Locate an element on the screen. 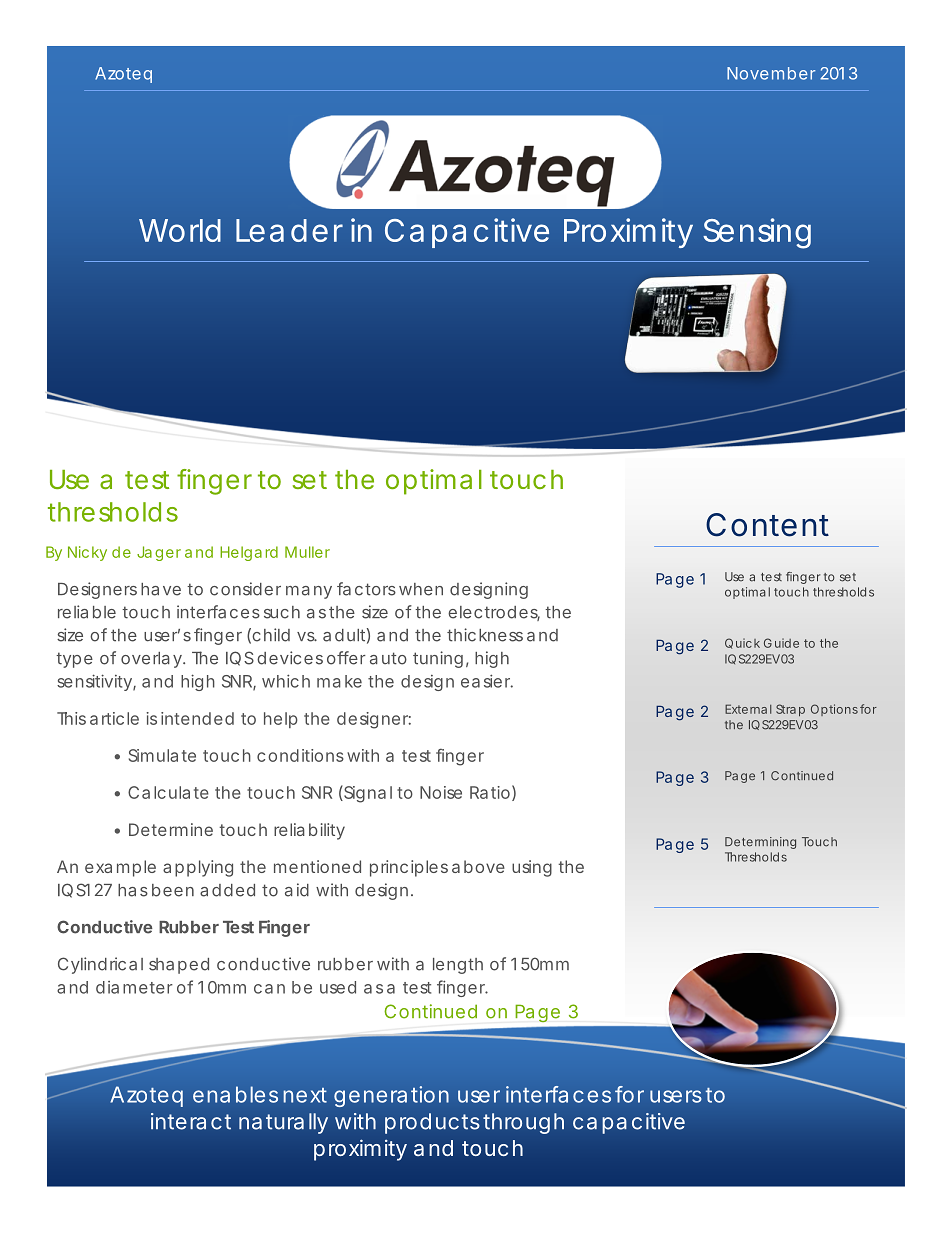 The width and height of the screenshot is (952, 1233). Quick is located at coordinates (742, 643).
